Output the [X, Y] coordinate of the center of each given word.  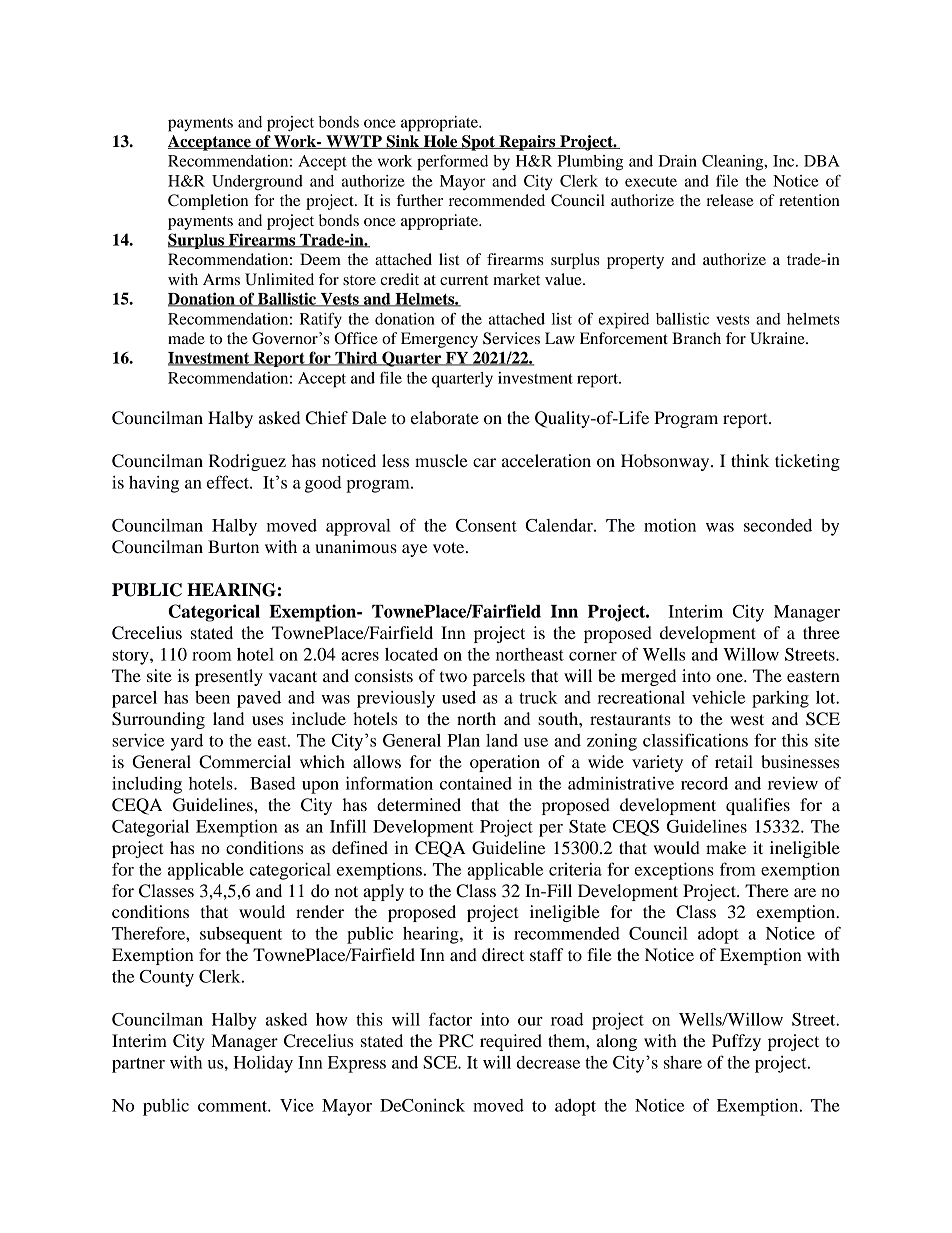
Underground [257, 183]
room [212, 656]
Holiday [263, 1064]
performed [452, 163]
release [730, 200]
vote [450, 547]
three [821, 632]
